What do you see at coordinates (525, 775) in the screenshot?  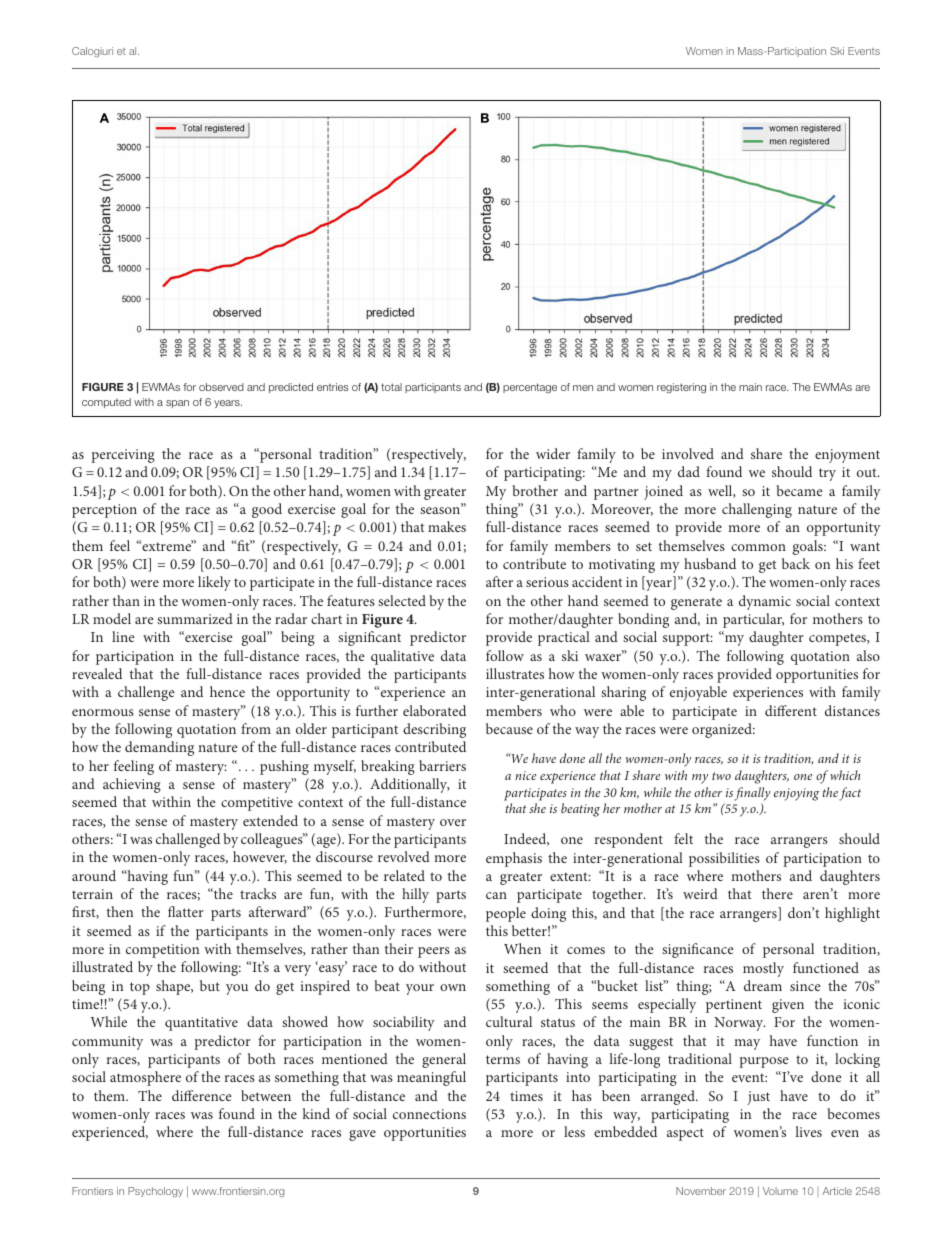 I see `nice` at bounding box center [525, 775].
